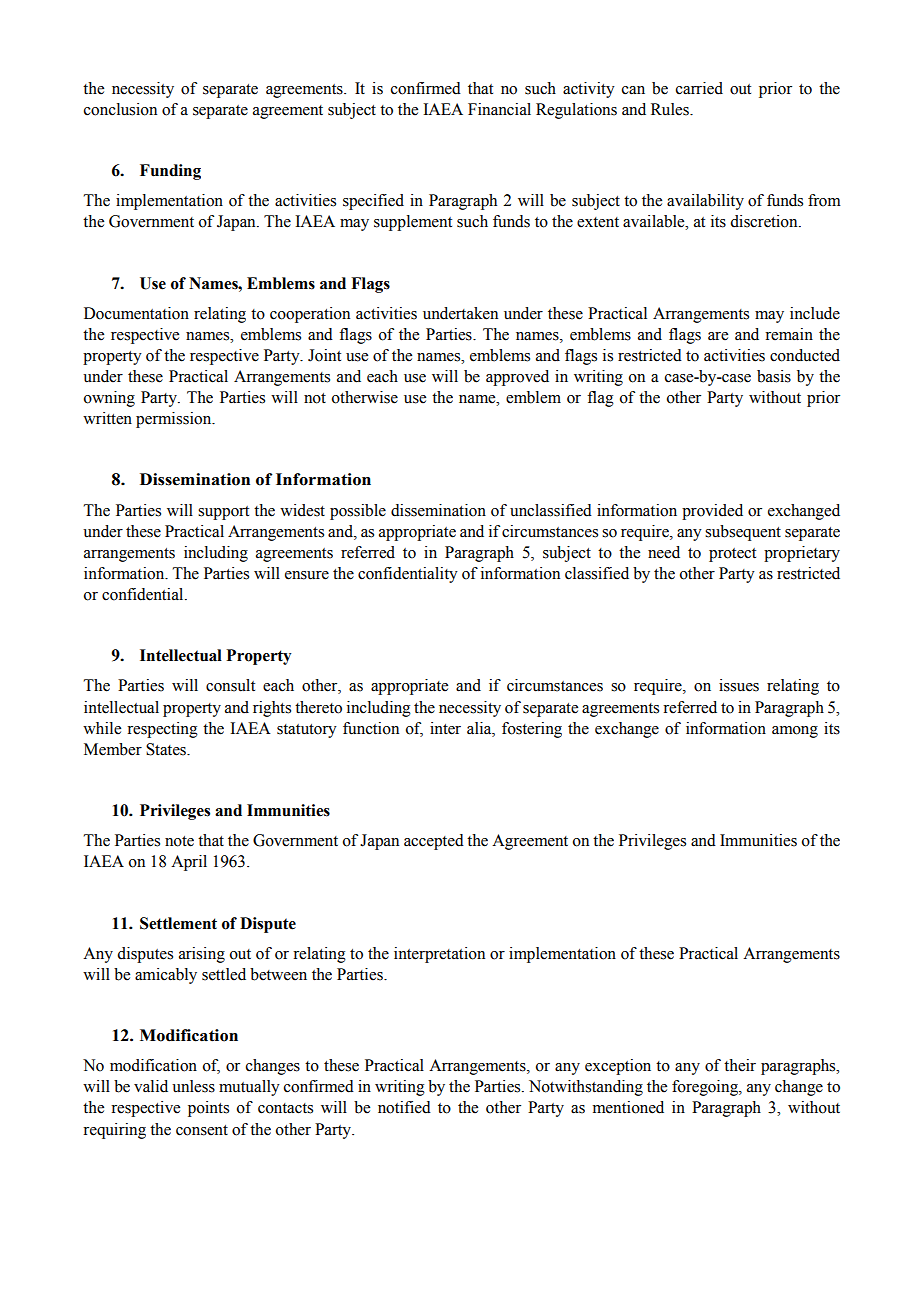  I want to click on ensure, so click(307, 575).
